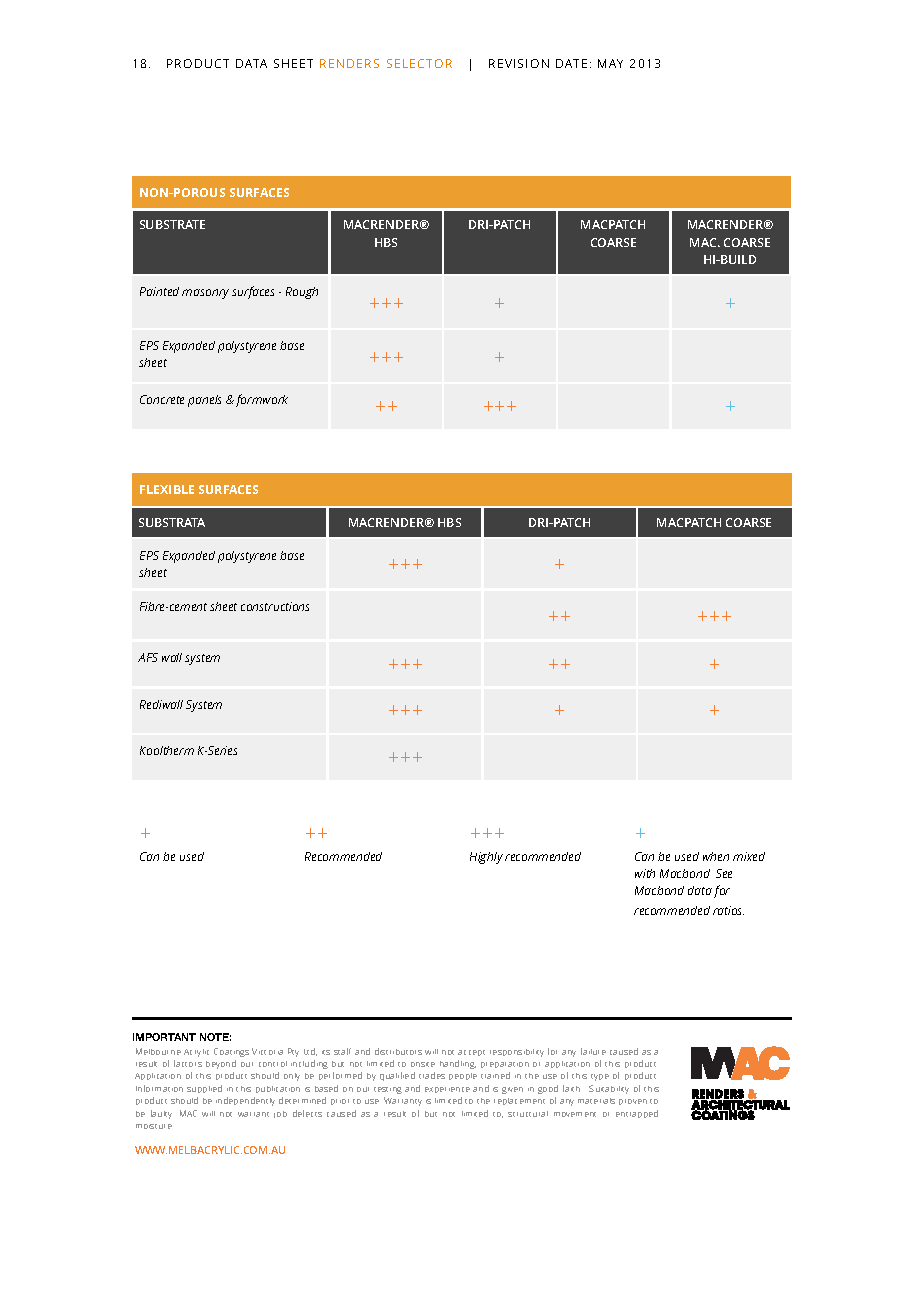 Image resolution: width=924 pixels, height=1308 pixels. I want to click on REVISION, so click(519, 63).
